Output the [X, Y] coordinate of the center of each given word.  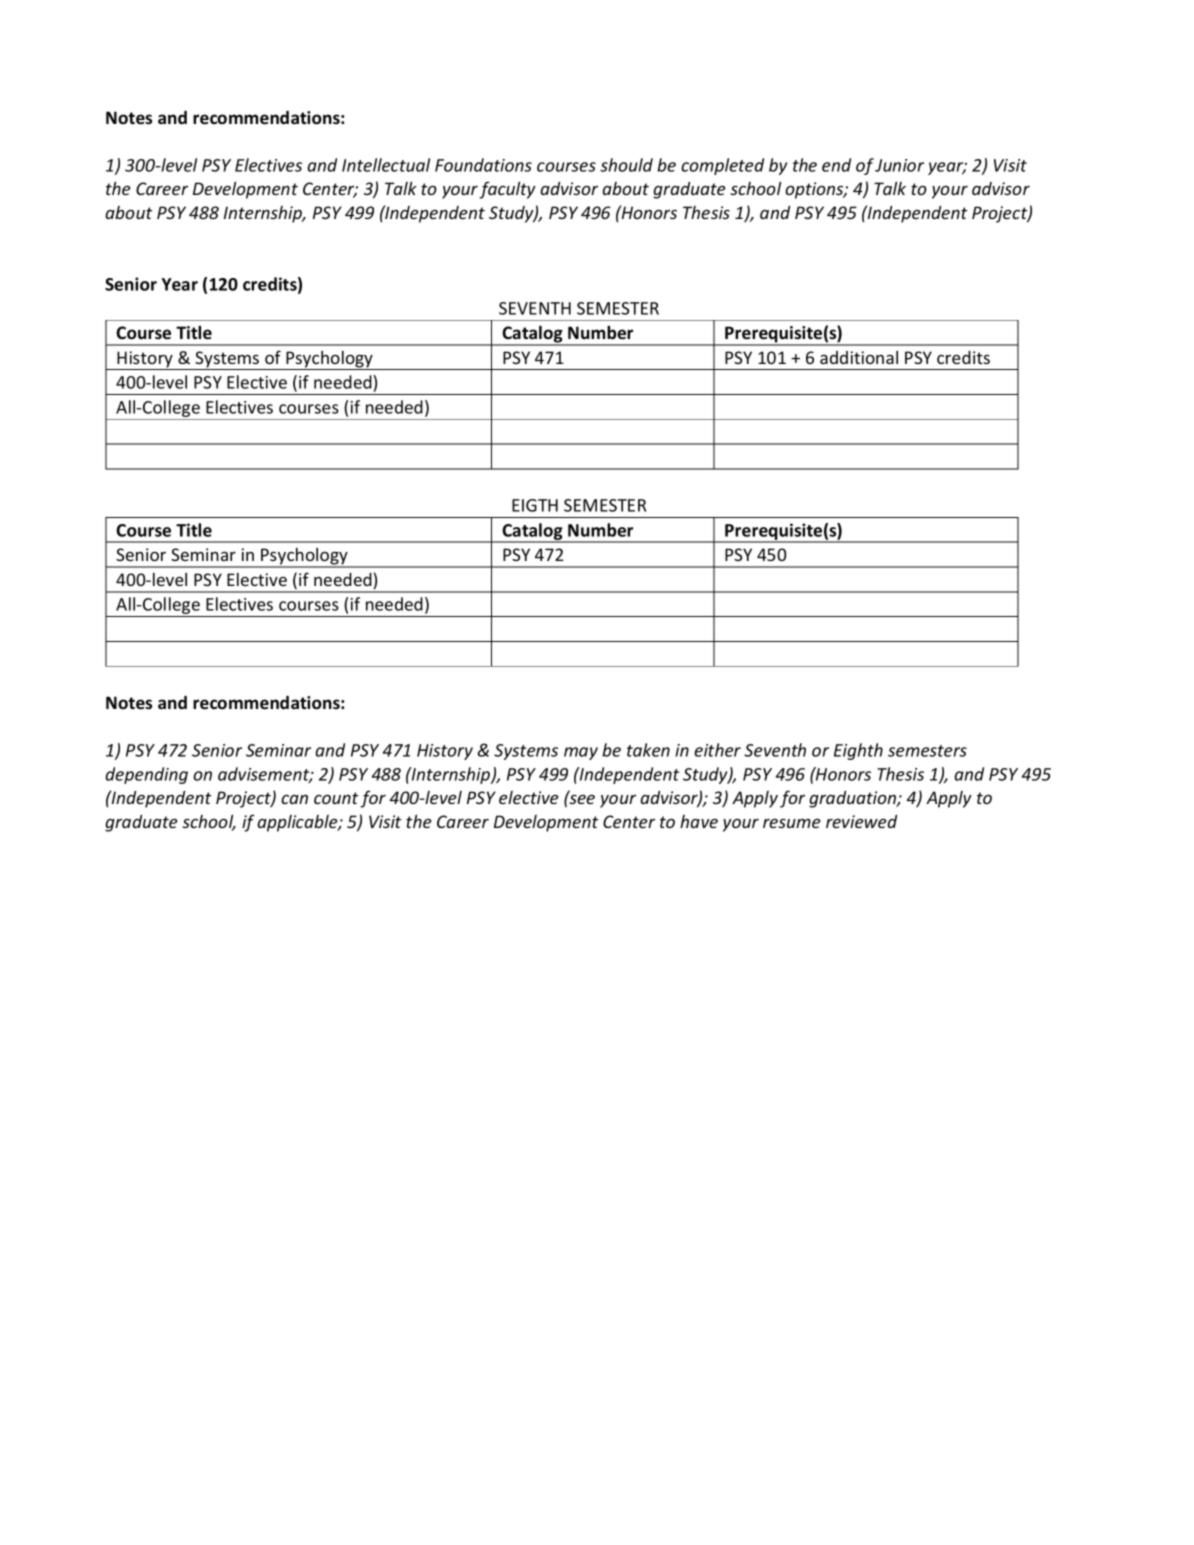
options [815, 190]
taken [648, 750]
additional [859, 357]
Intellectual [386, 165]
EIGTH [535, 505]
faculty [507, 190]
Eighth [858, 751]
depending [146, 775]
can [294, 799]
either [717, 750]
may [581, 753]
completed [722, 166]
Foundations [483, 165]
